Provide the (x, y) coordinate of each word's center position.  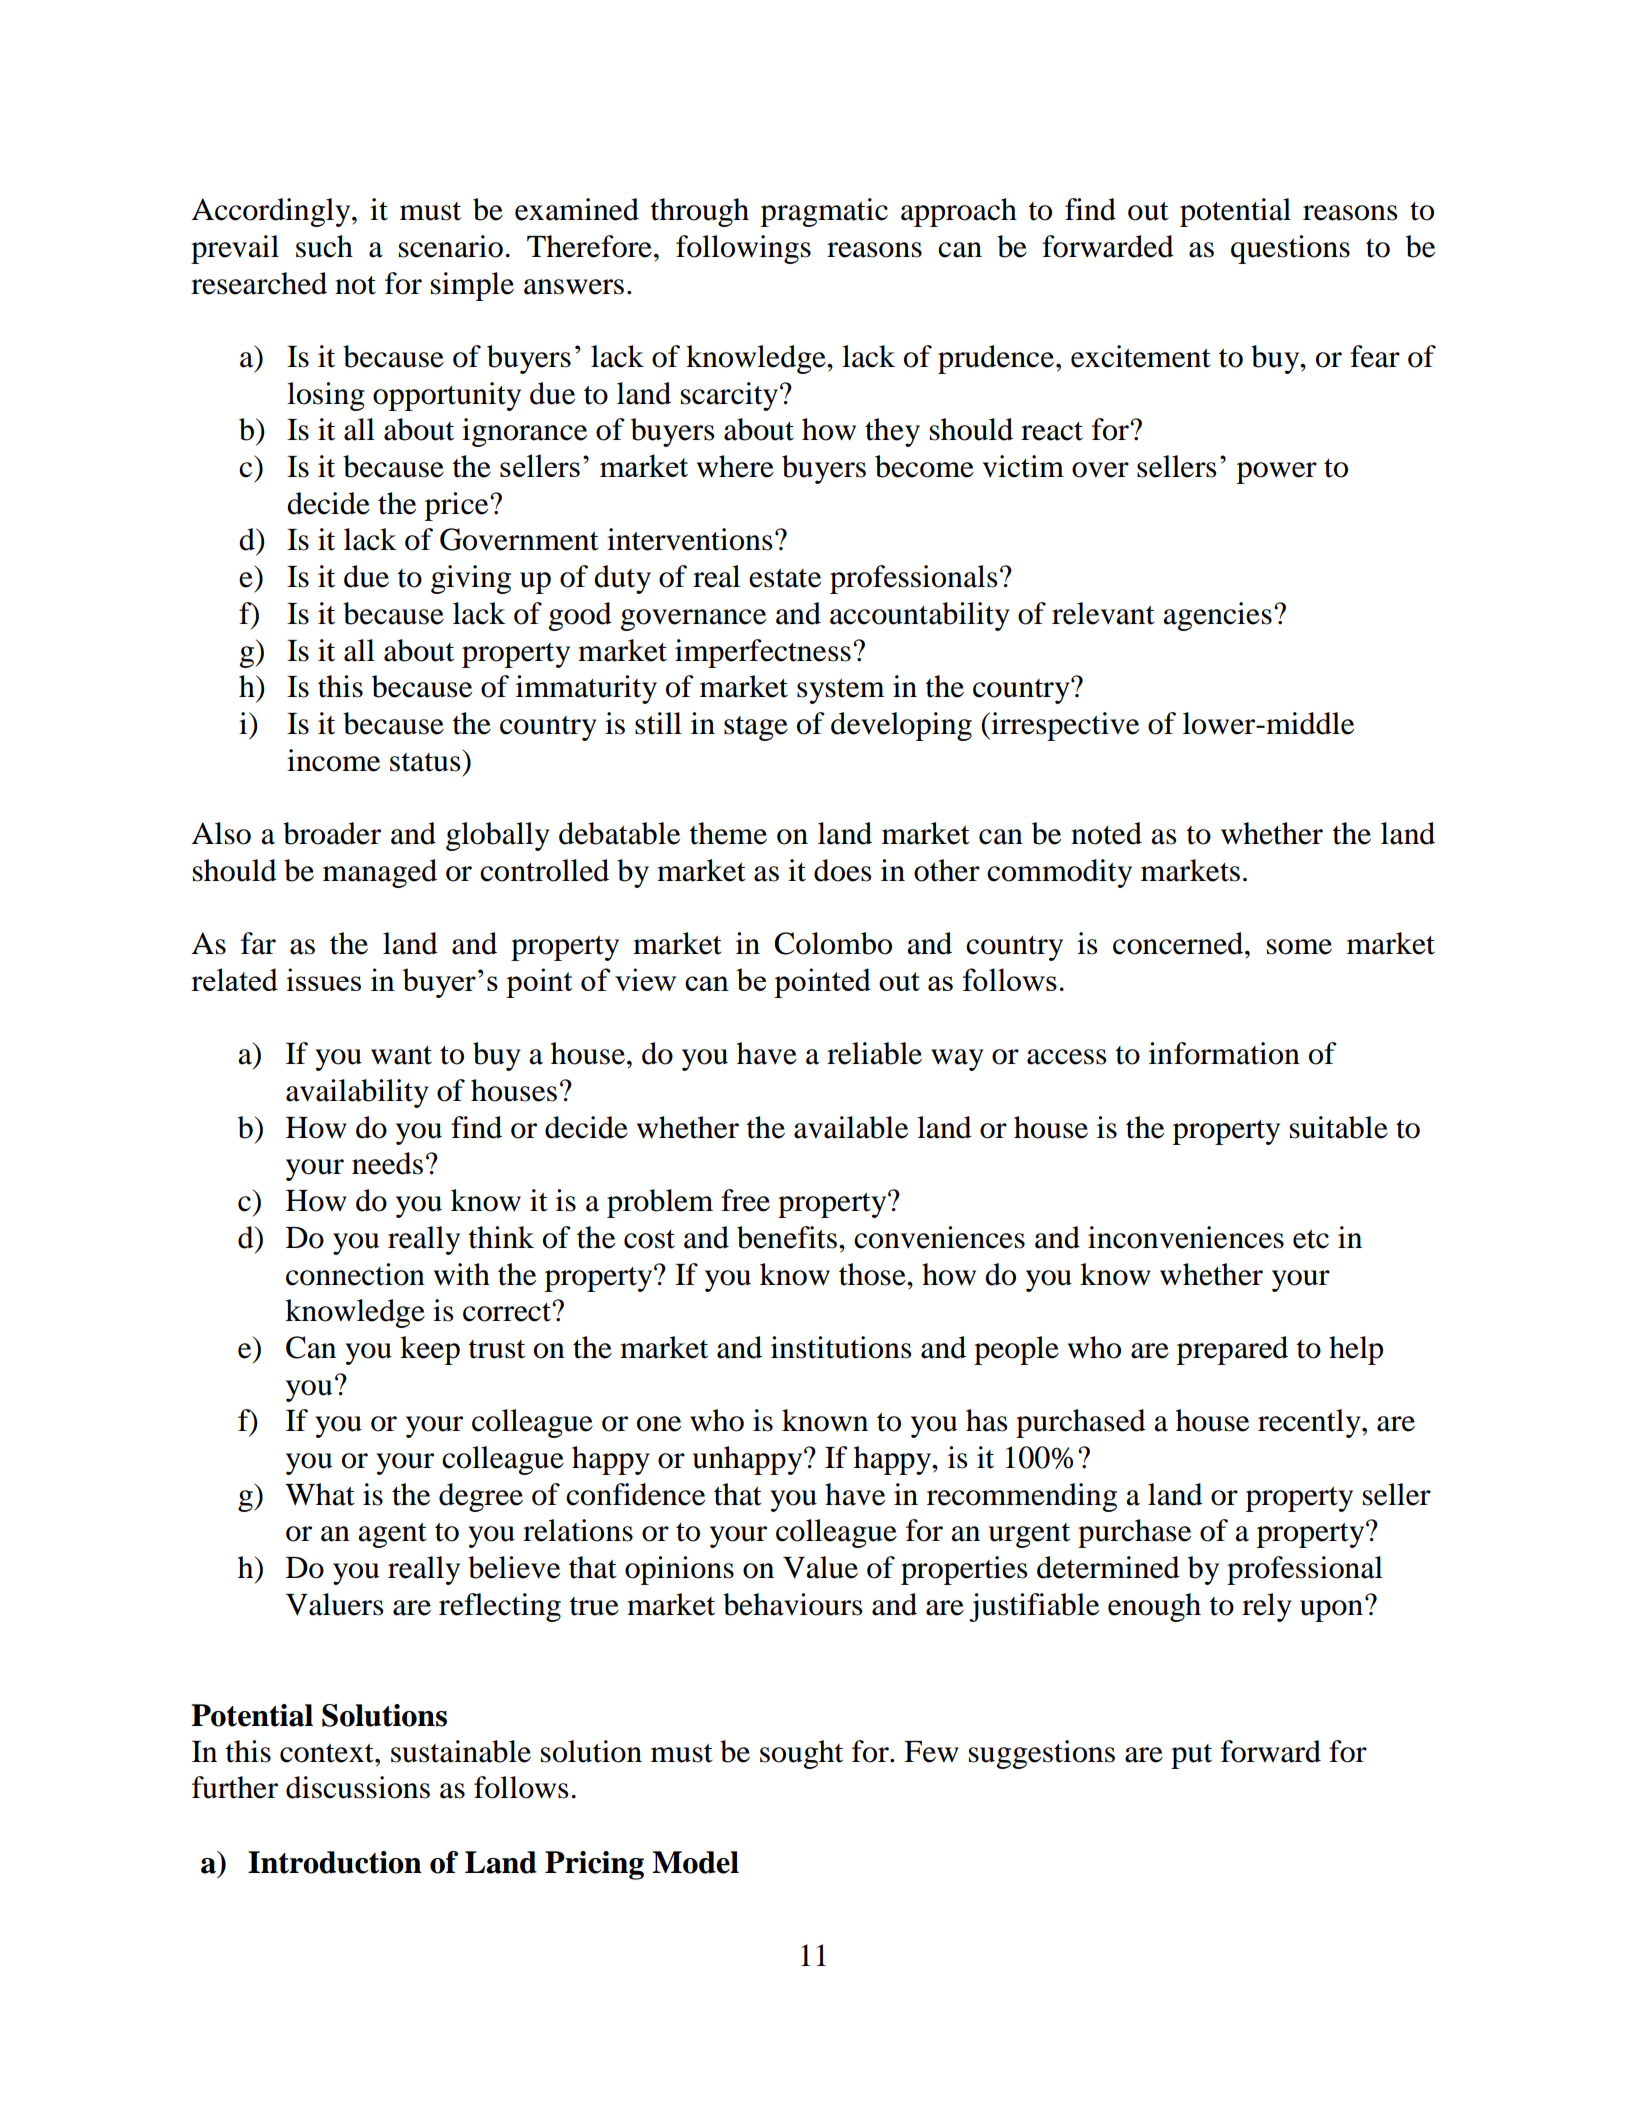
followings (743, 249)
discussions (358, 1787)
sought (801, 1754)
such (324, 246)
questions (1290, 249)
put (1191, 1756)
